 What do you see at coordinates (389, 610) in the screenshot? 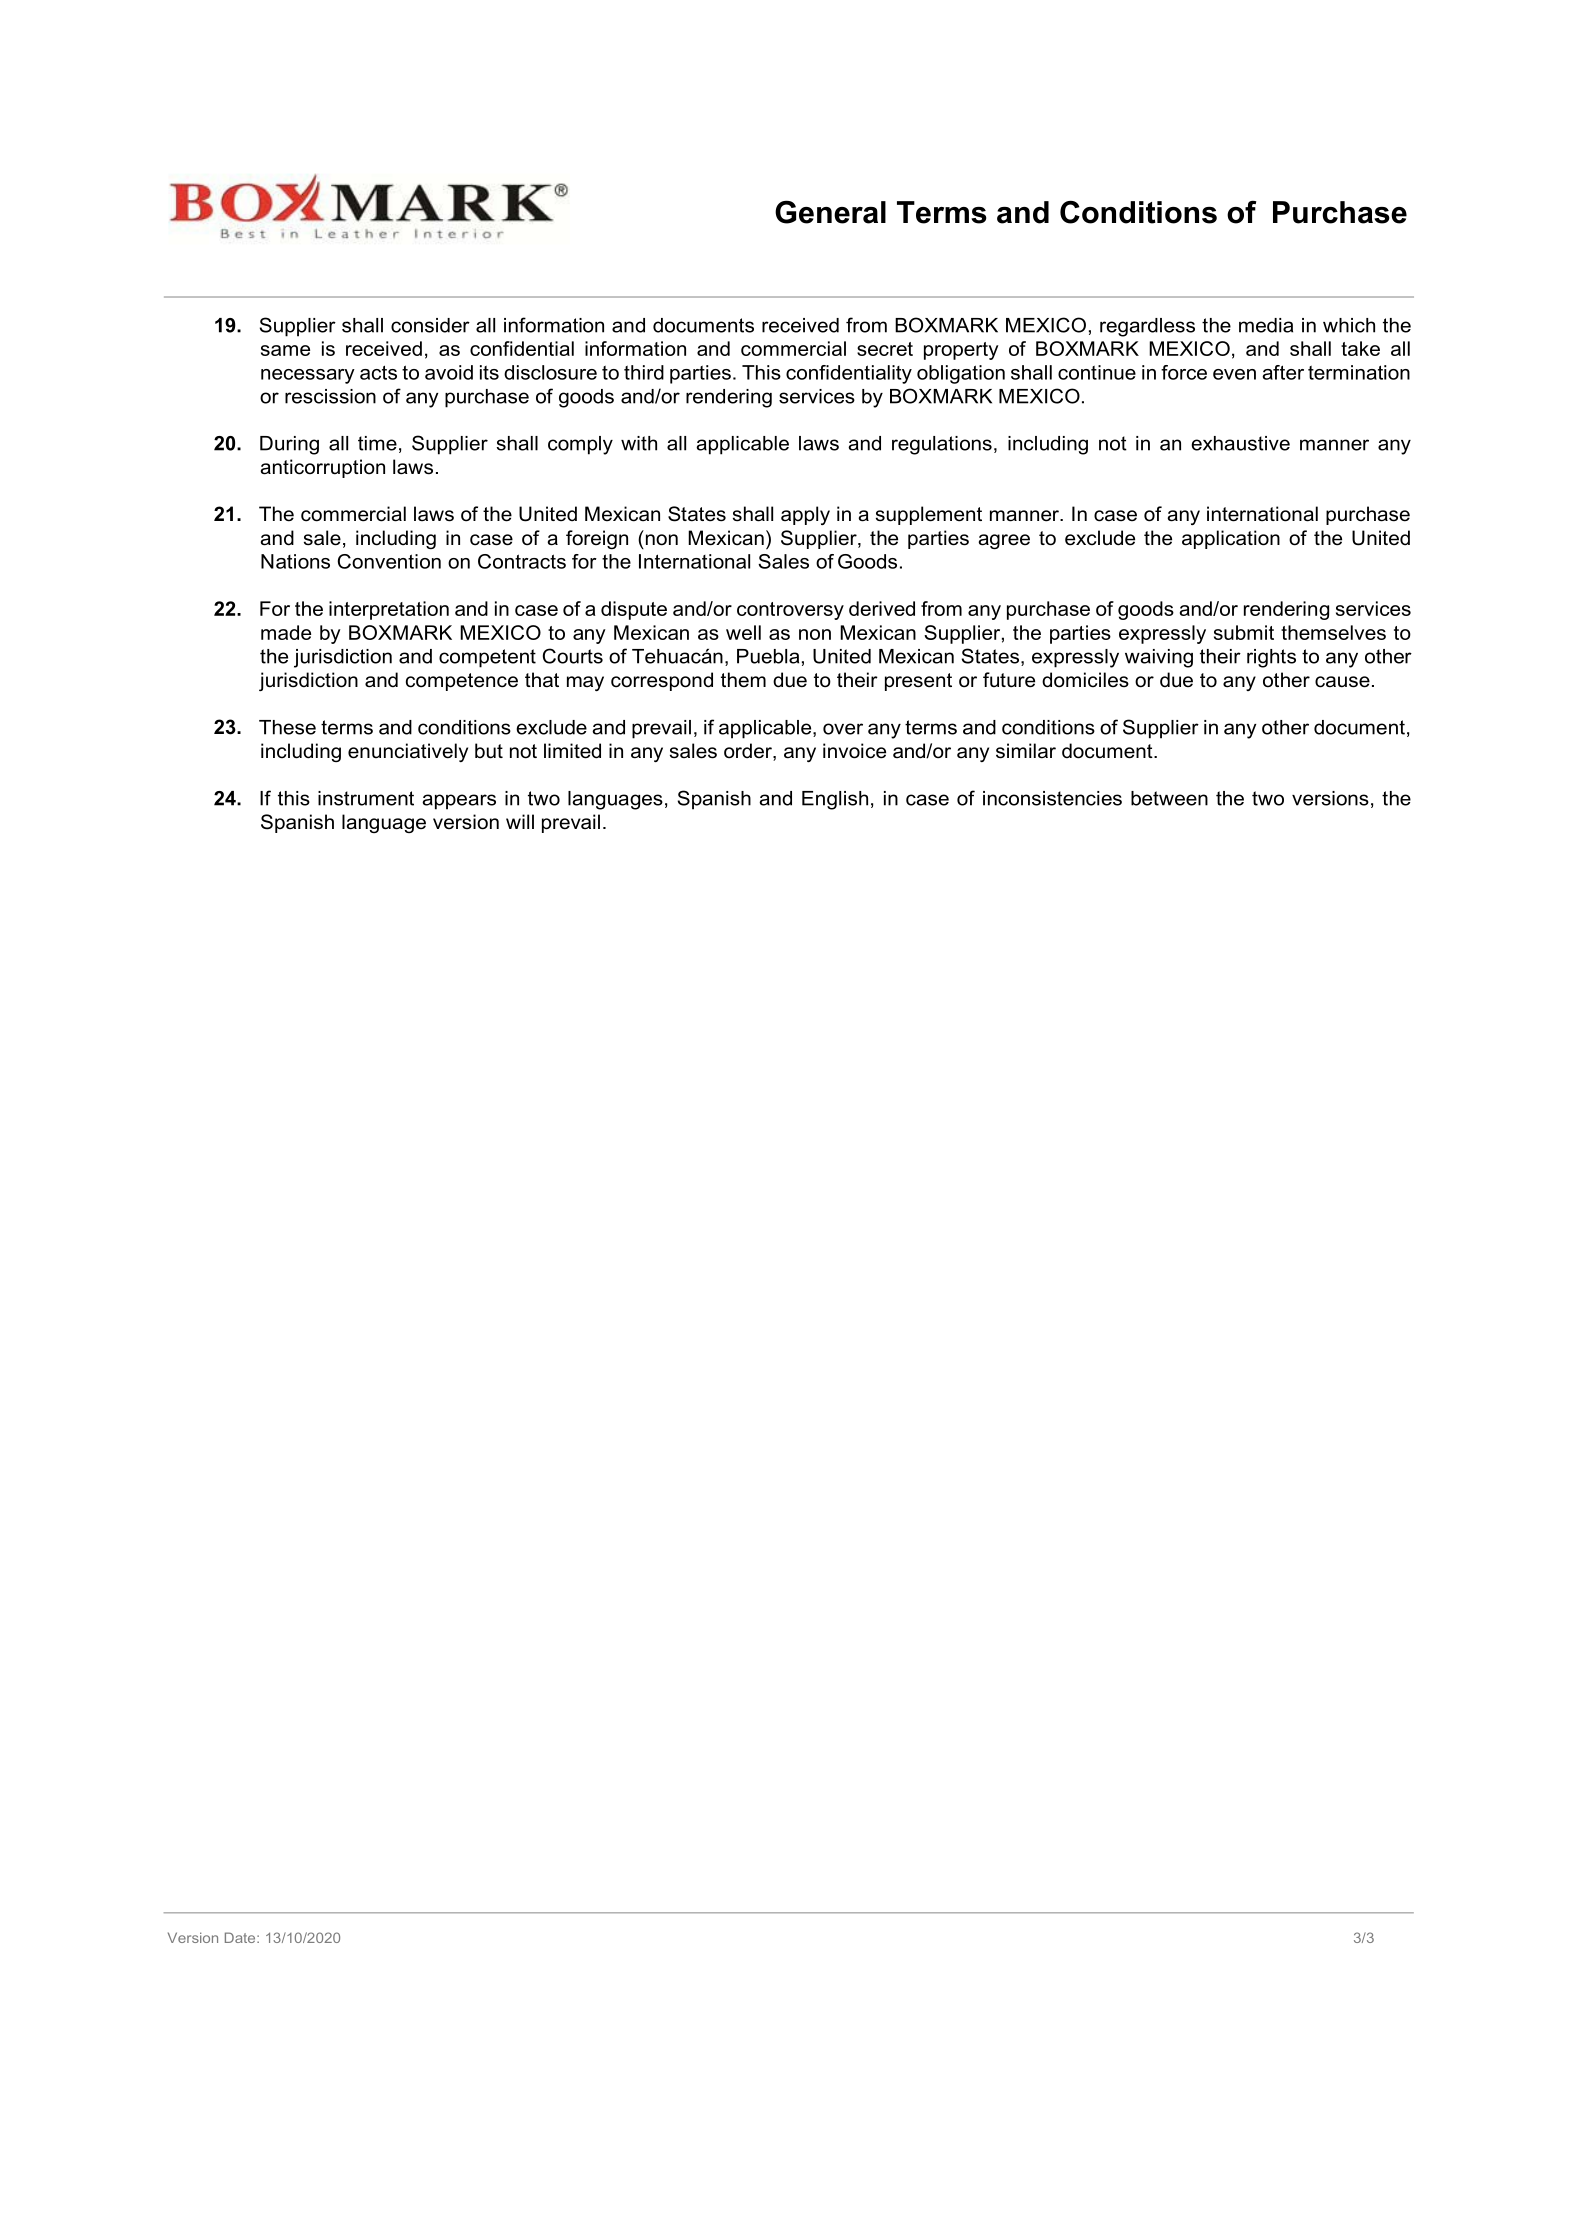
I see `interpretation` at bounding box center [389, 610].
